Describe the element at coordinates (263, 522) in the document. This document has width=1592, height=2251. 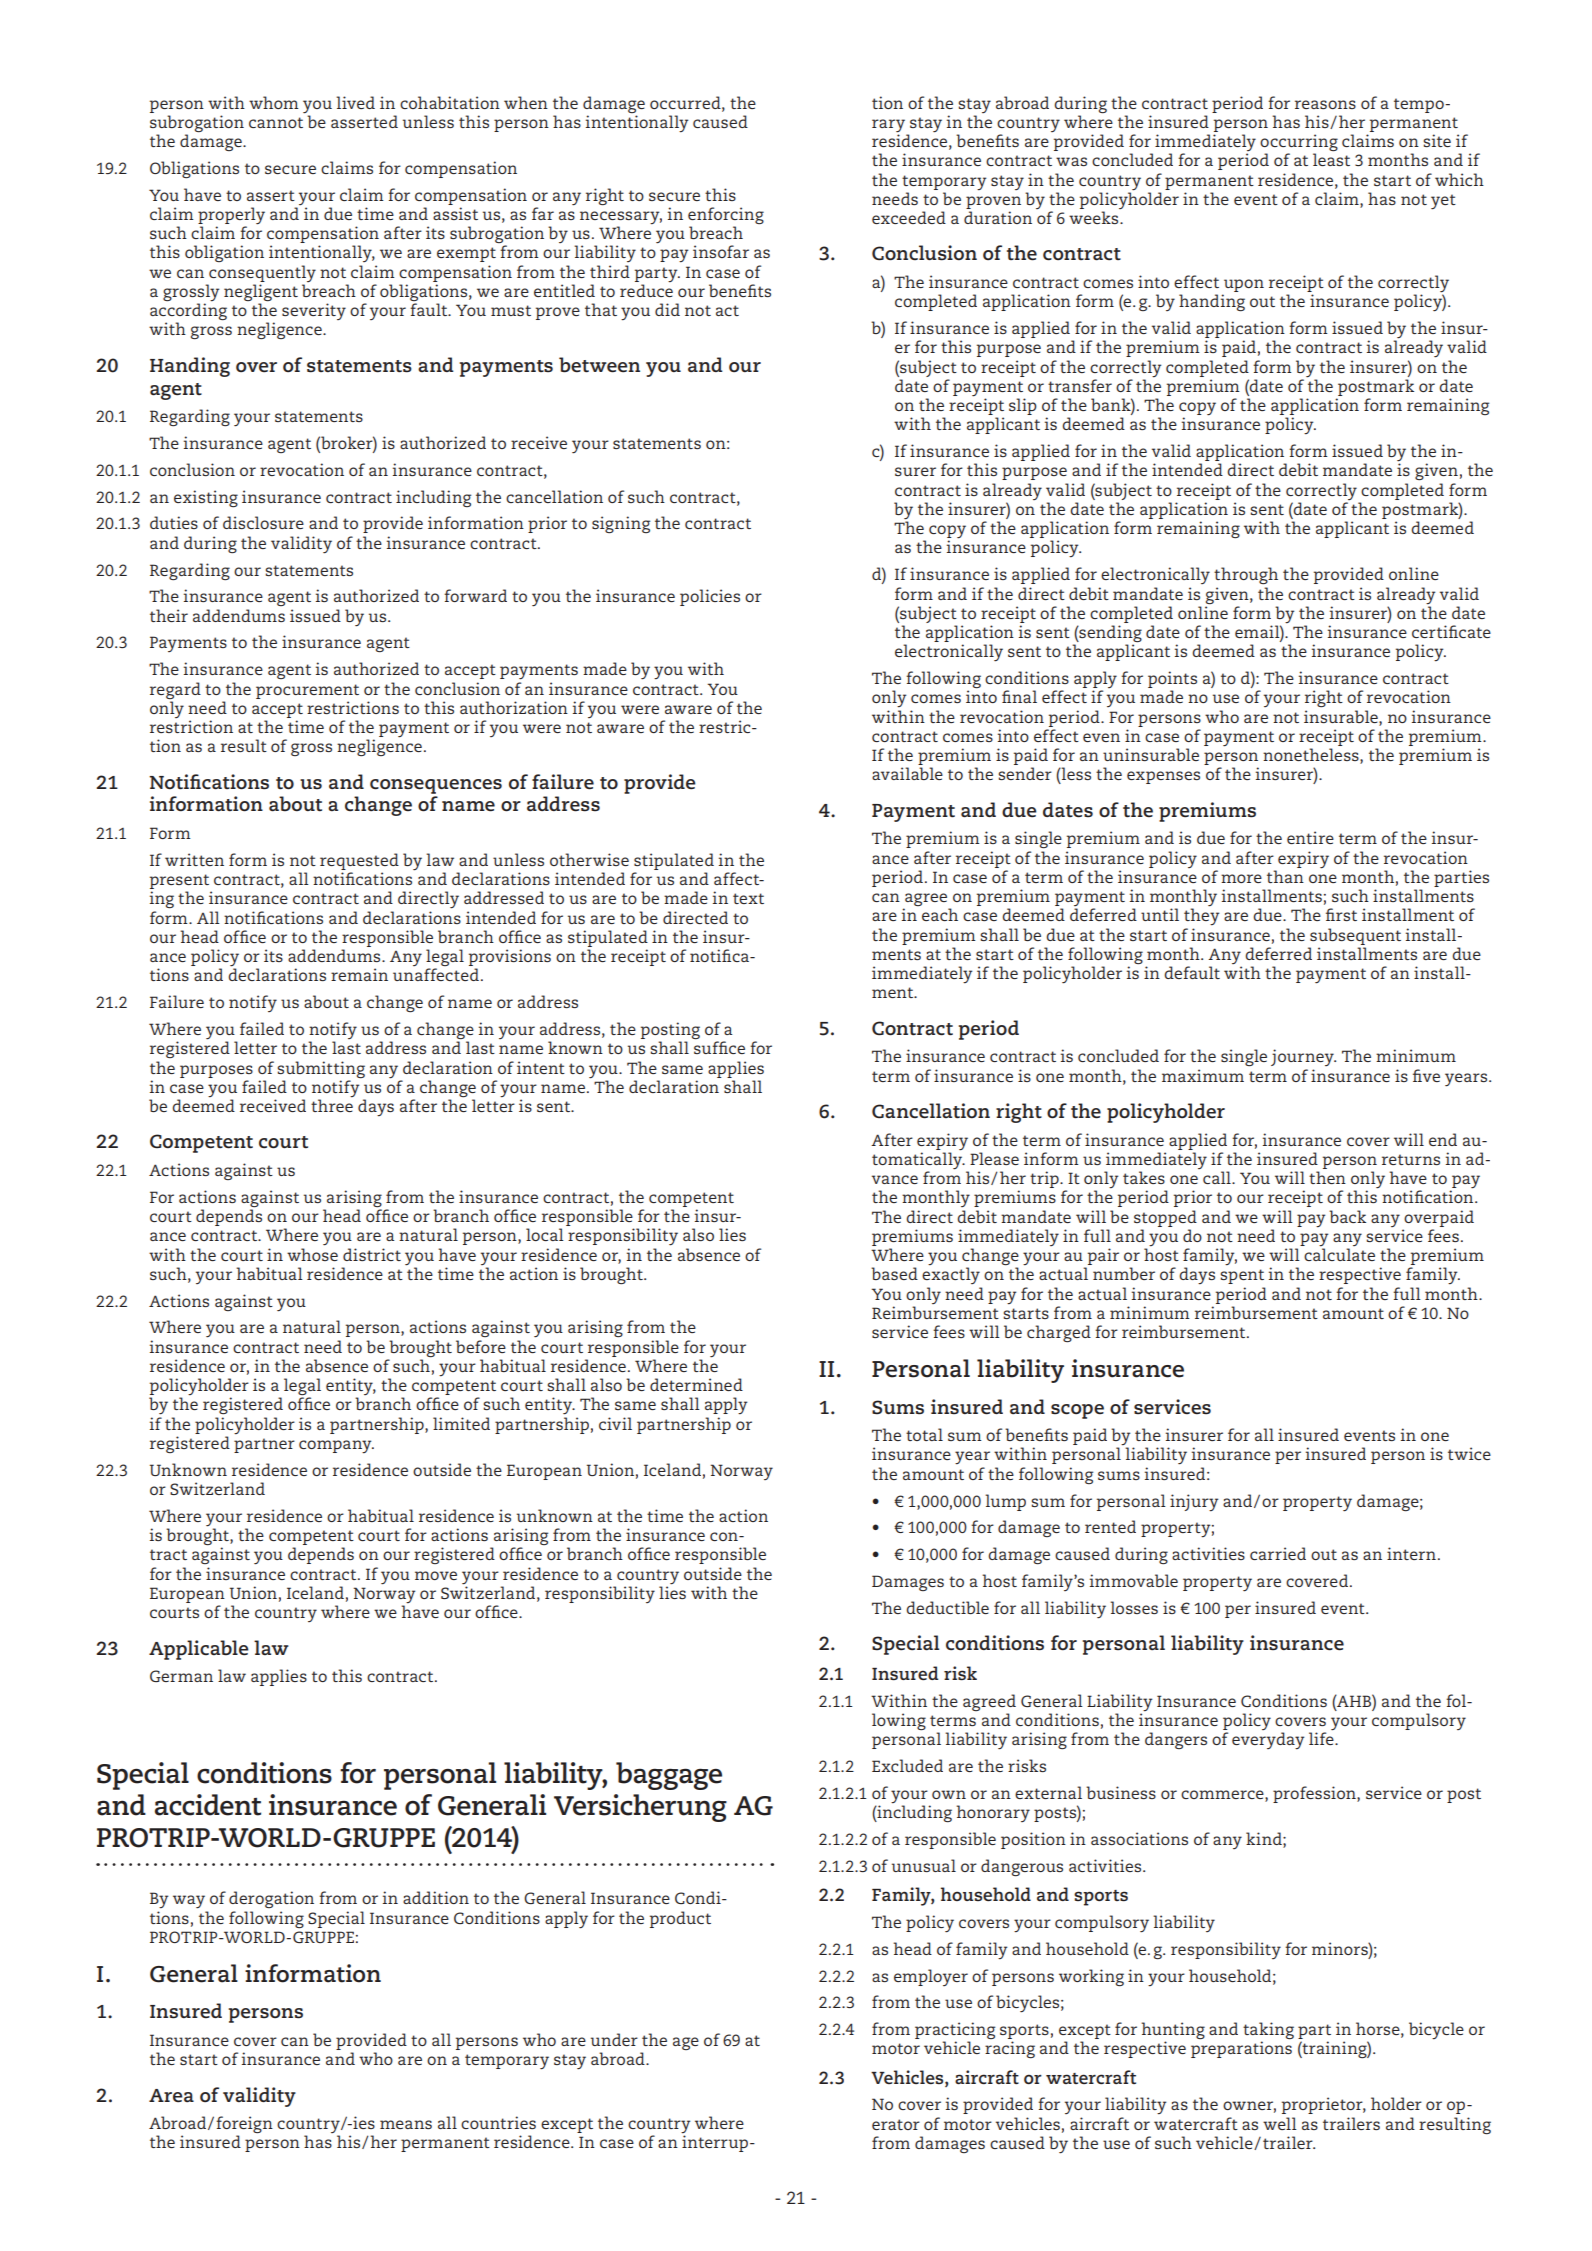
I see `disclosure` at that location.
